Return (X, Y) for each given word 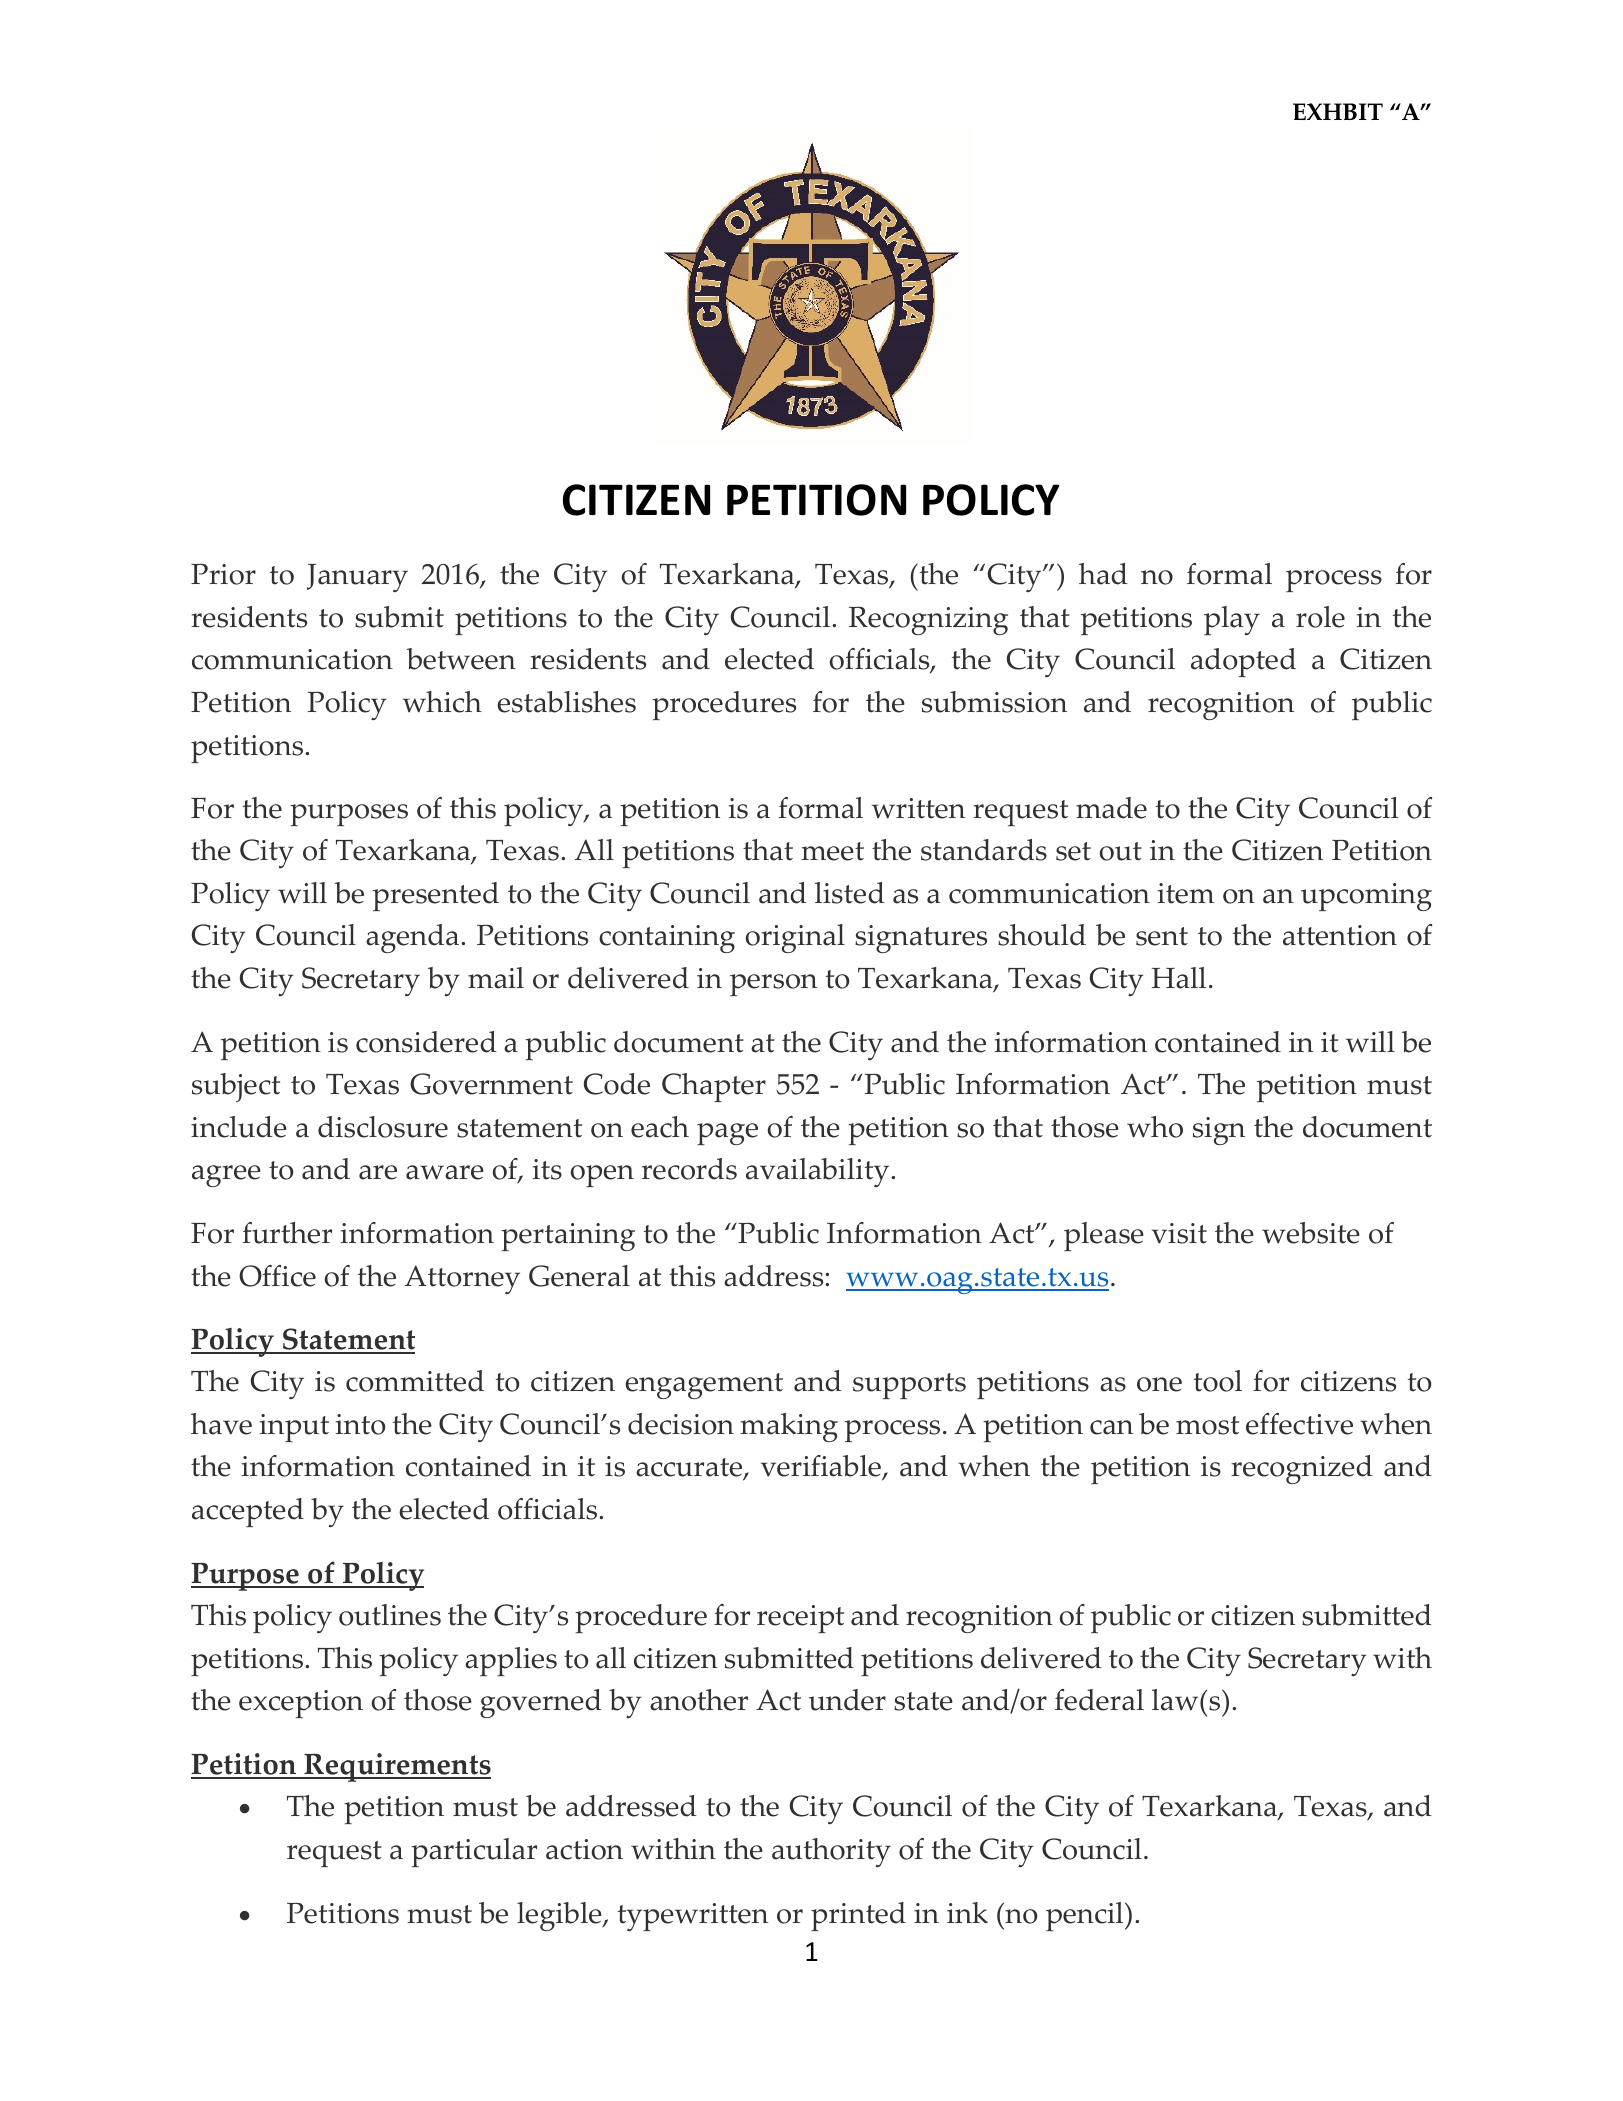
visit (1179, 1233)
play (1232, 620)
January (357, 578)
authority (831, 1852)
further (287, 1233)
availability (819, 1172)
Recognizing (928, 621)
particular (474, 1852)
